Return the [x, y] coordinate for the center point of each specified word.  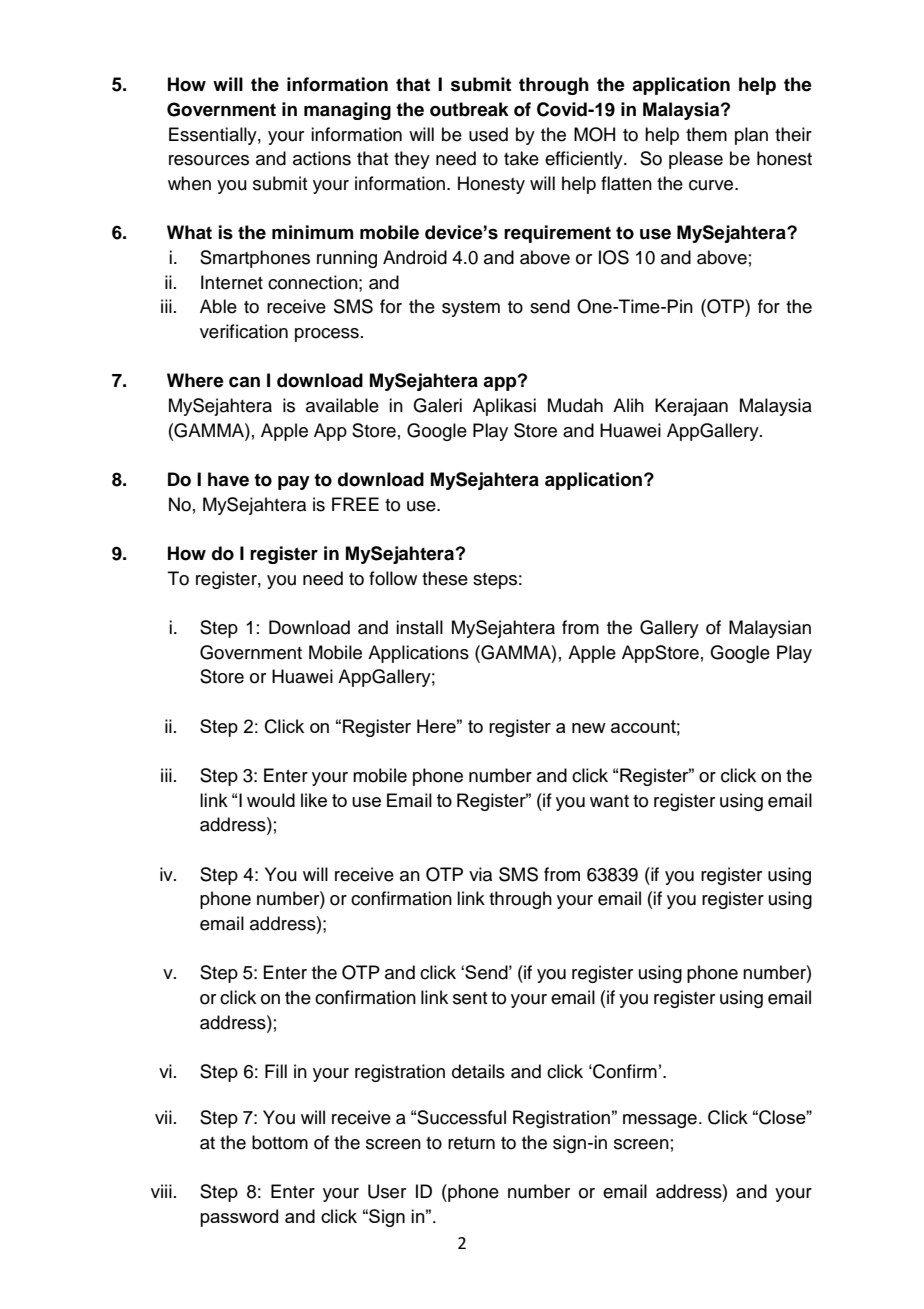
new [589, 728]
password [239, 1218]
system [471, 309]
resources [209, 160]
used [488, 134]
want [609, 801]
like [314, 800]
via [480, 874]
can [244, 382]
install [419, 627]
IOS [614, 257]
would [271, 800]
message [660, 1121]
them [706, 134]
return [471, 1143]
